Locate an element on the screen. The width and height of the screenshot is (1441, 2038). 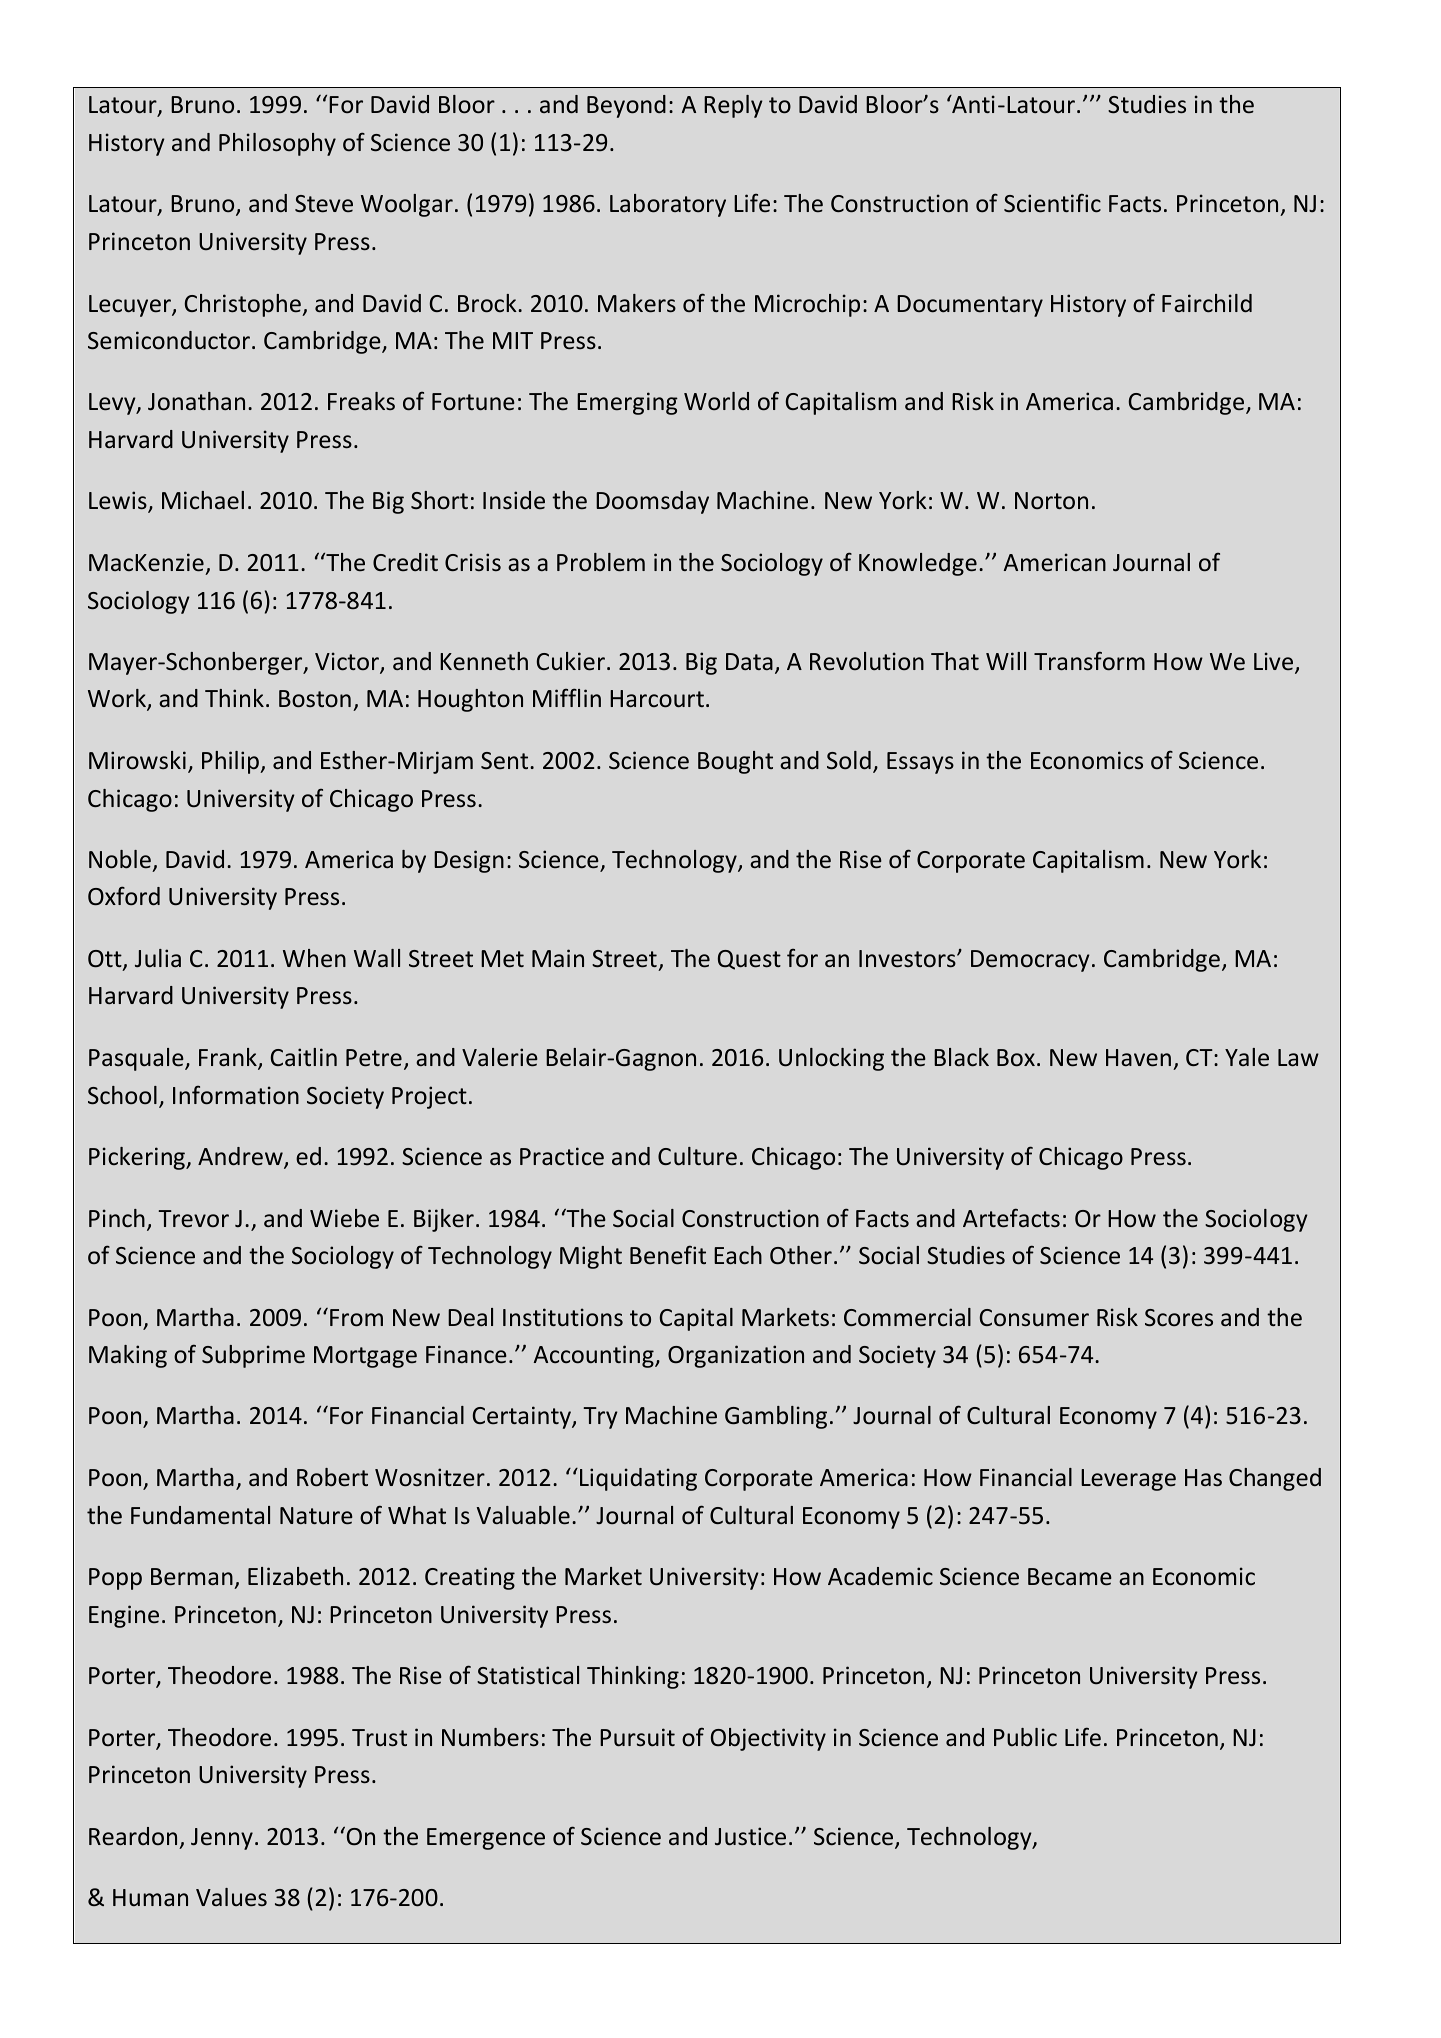
Scientific is located at coordinates (1052, 203).
